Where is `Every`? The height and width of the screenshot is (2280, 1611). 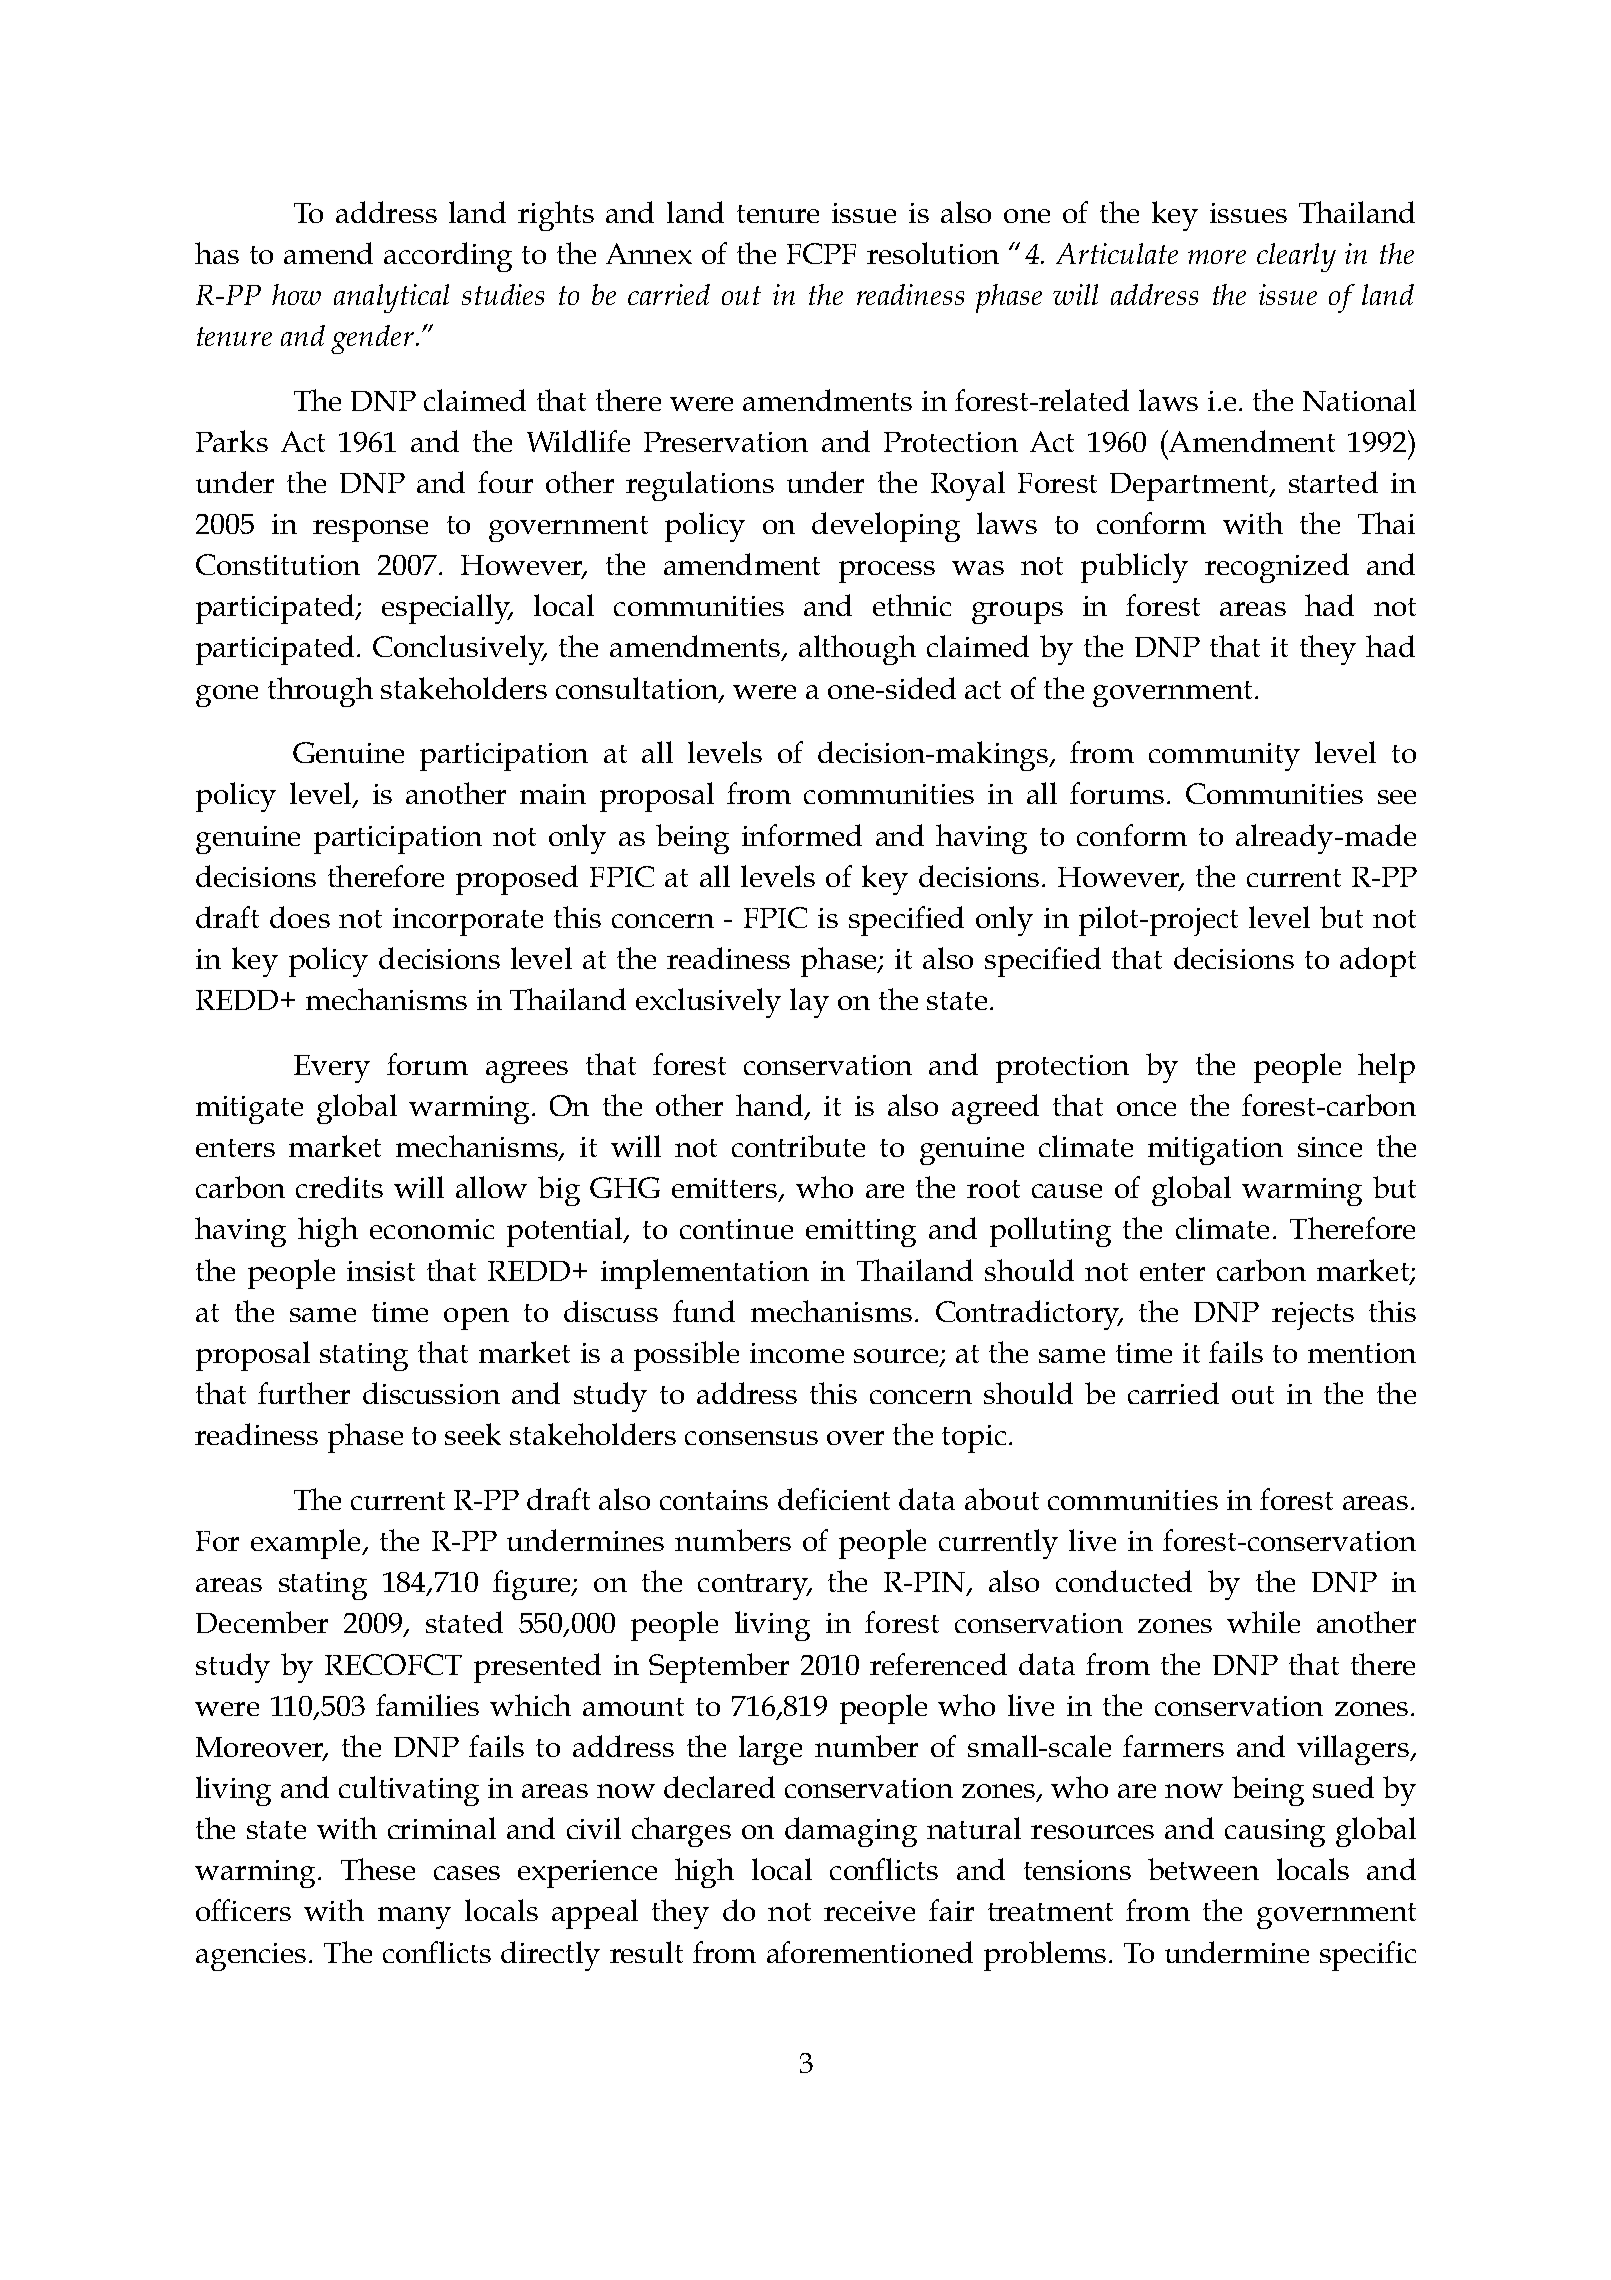 Every is located at coordinates (332, 1069).
